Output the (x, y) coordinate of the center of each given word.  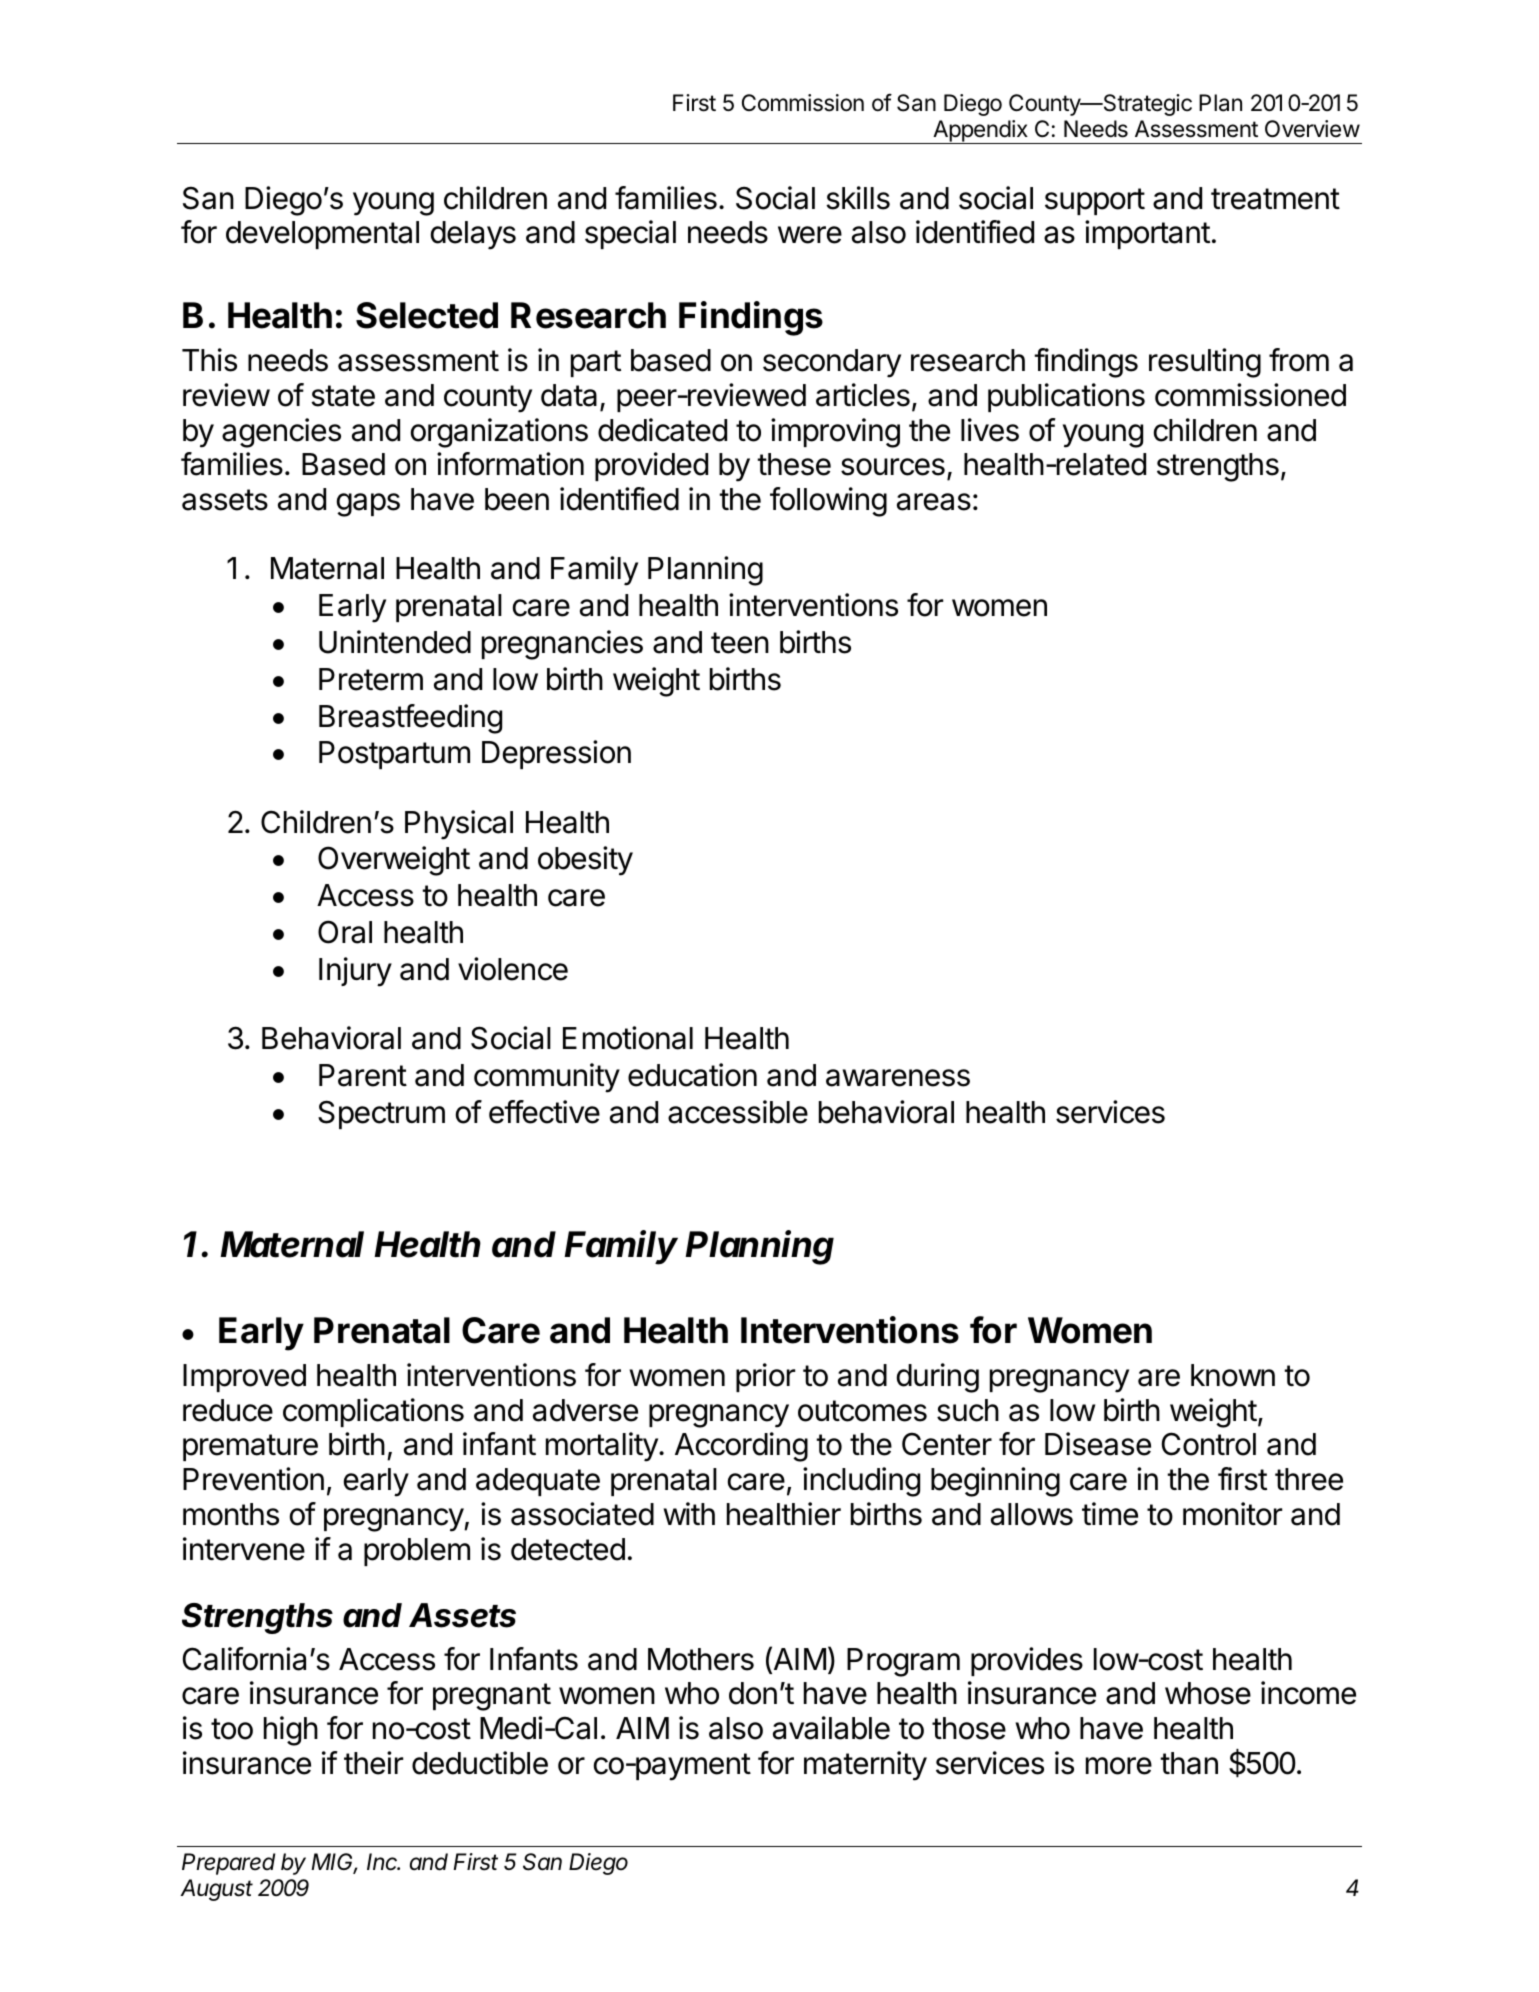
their (373, 1763)
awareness (898, 1078)
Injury (355, 972)
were (810, 235)
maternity (865, 1766)
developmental (322, 235)
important (1147, 234)
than (1189, 1763)
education (692, 1075)
